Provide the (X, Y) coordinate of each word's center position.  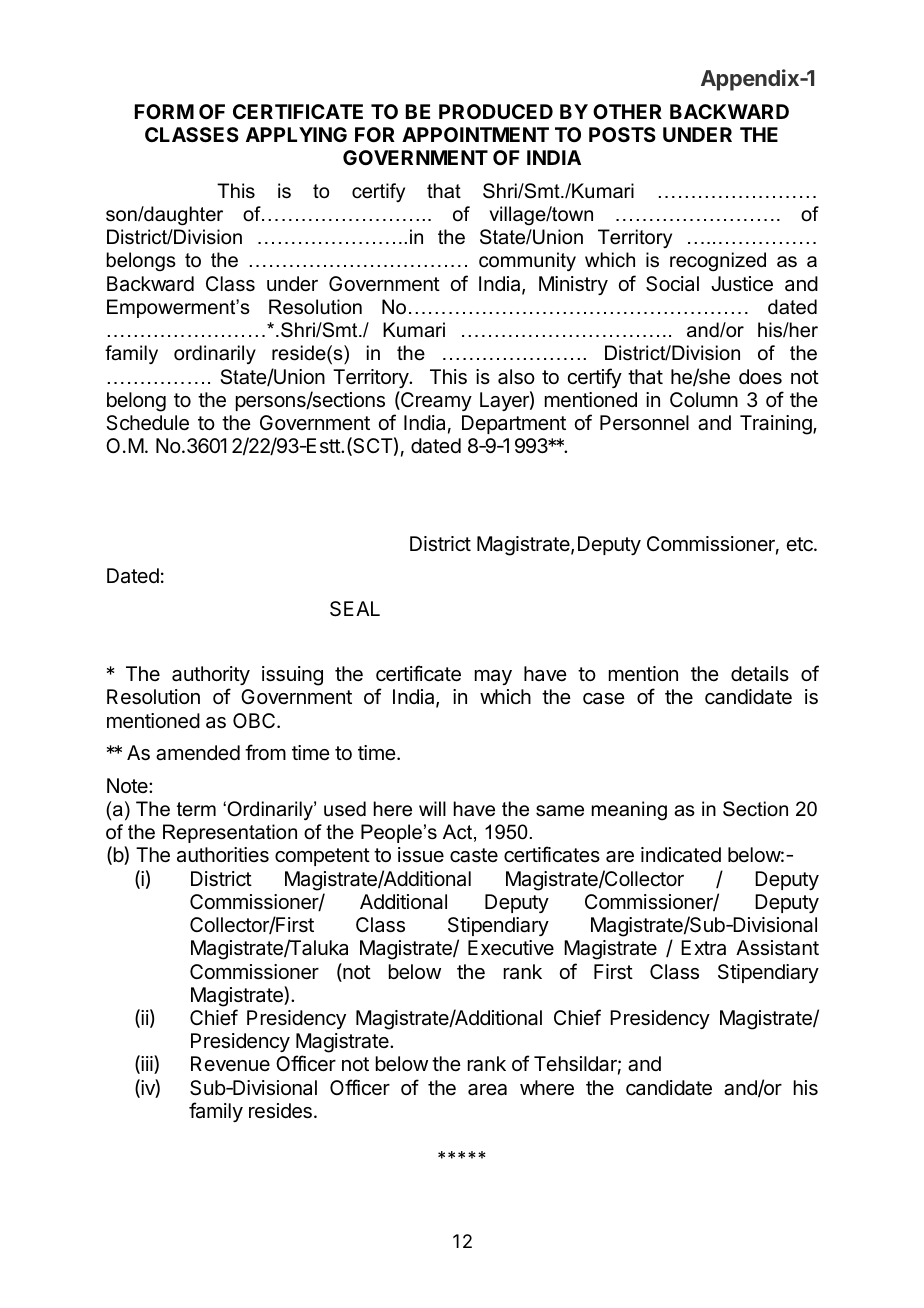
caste (474, 855)
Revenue (230, 1063)
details (760, 674)
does (760, 377)
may (493, 677)
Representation (230, 833)
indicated (681, 855)
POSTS (622, 134)
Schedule (147, 423)
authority (211, 675)
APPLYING (296, 134)
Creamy (435, 401)
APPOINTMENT (475, 134)
